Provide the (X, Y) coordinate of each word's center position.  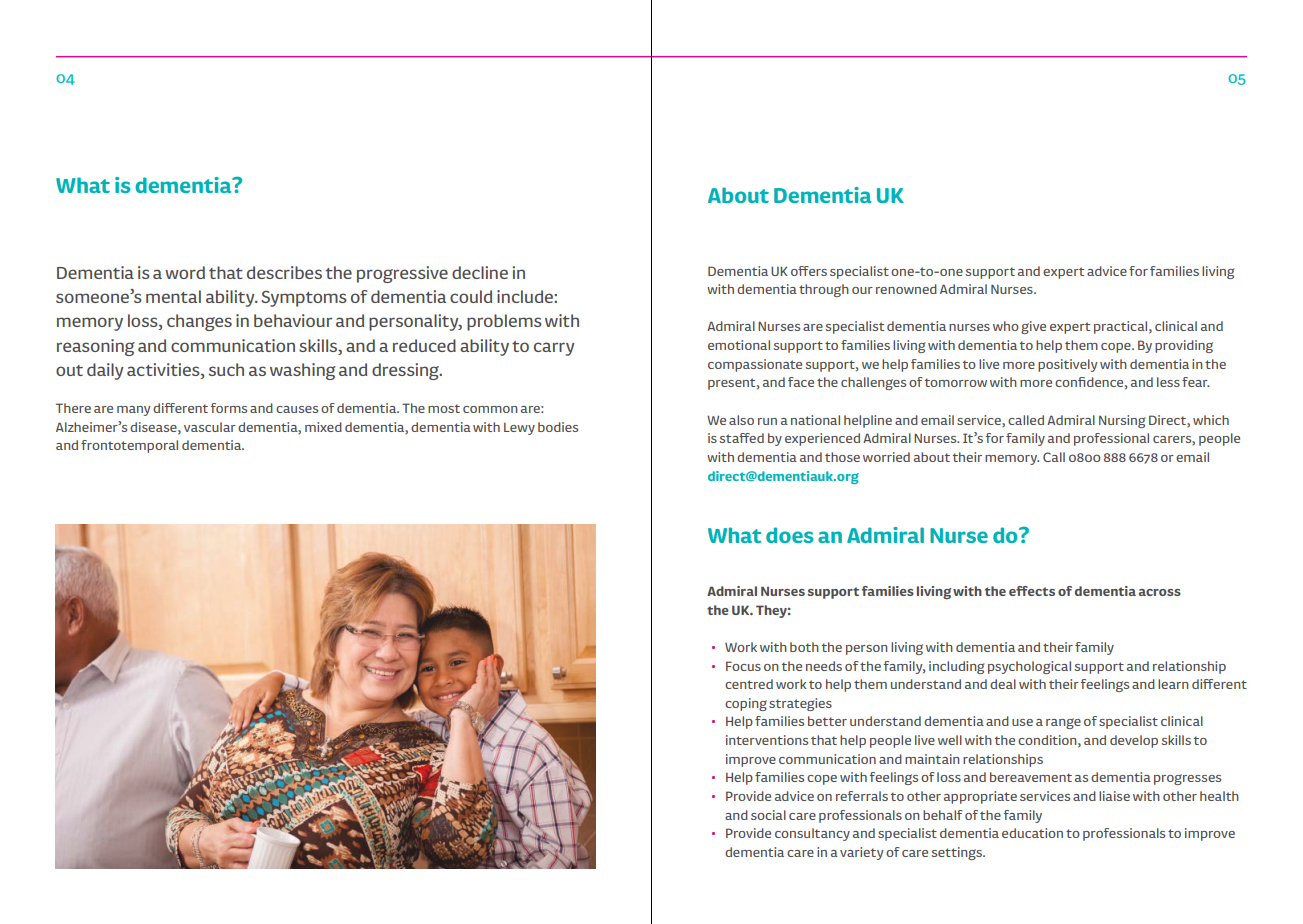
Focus (743, 666)
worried (886, 457)
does (790, 535)
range (1063, 723)
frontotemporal (129, 446)
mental (173, 296)
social (768, 815)
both (804, 647)
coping (746, 704)
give (1033, 327)
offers (809, 271)
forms (229, 408)
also (741, 420)
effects (1032, 591)
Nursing (1122, 421)
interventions (767, 740)
